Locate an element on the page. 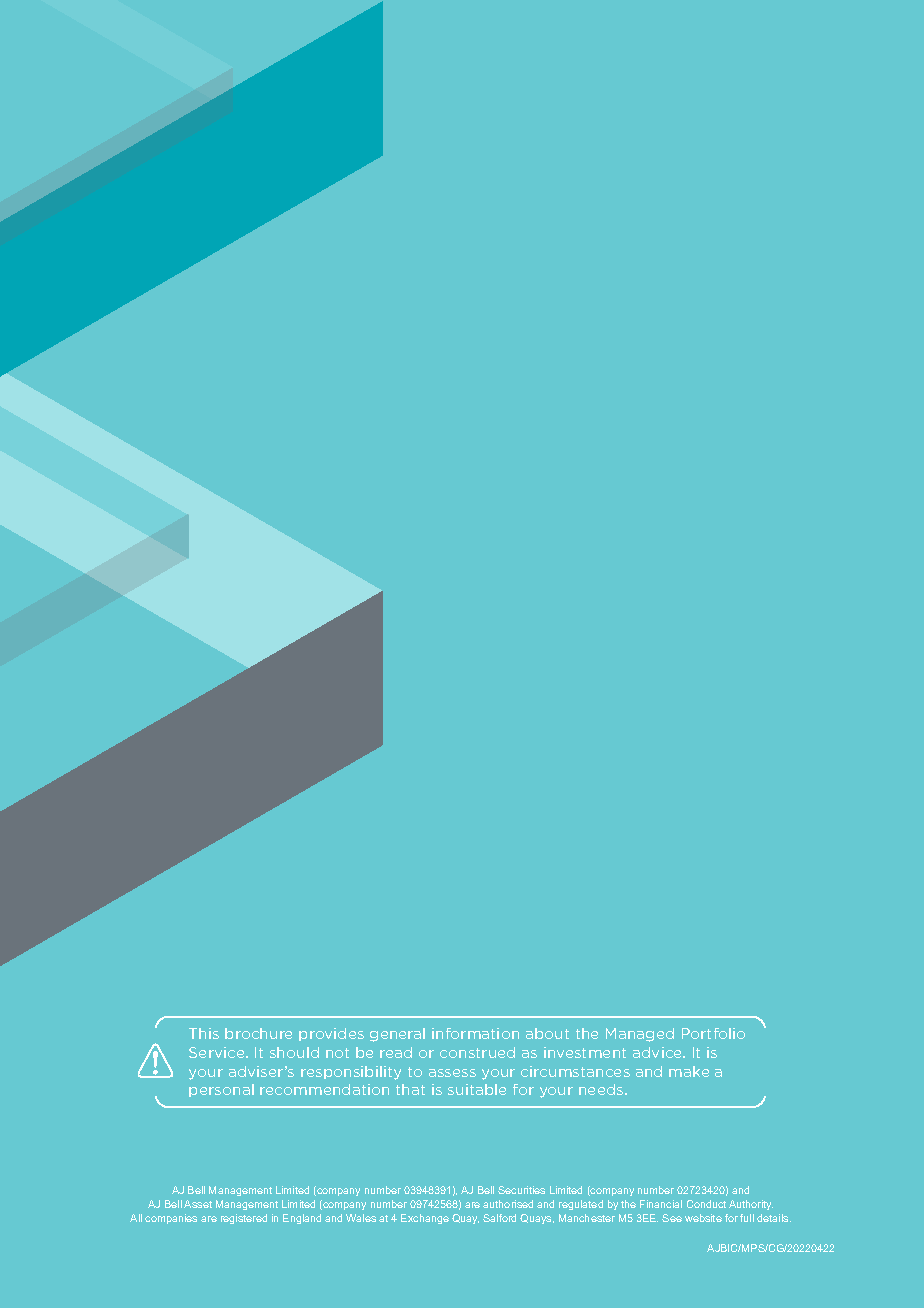 Image resolution: width=924 pixels, height=1308 pixels. registered is located at coordinates (244, 1219).
